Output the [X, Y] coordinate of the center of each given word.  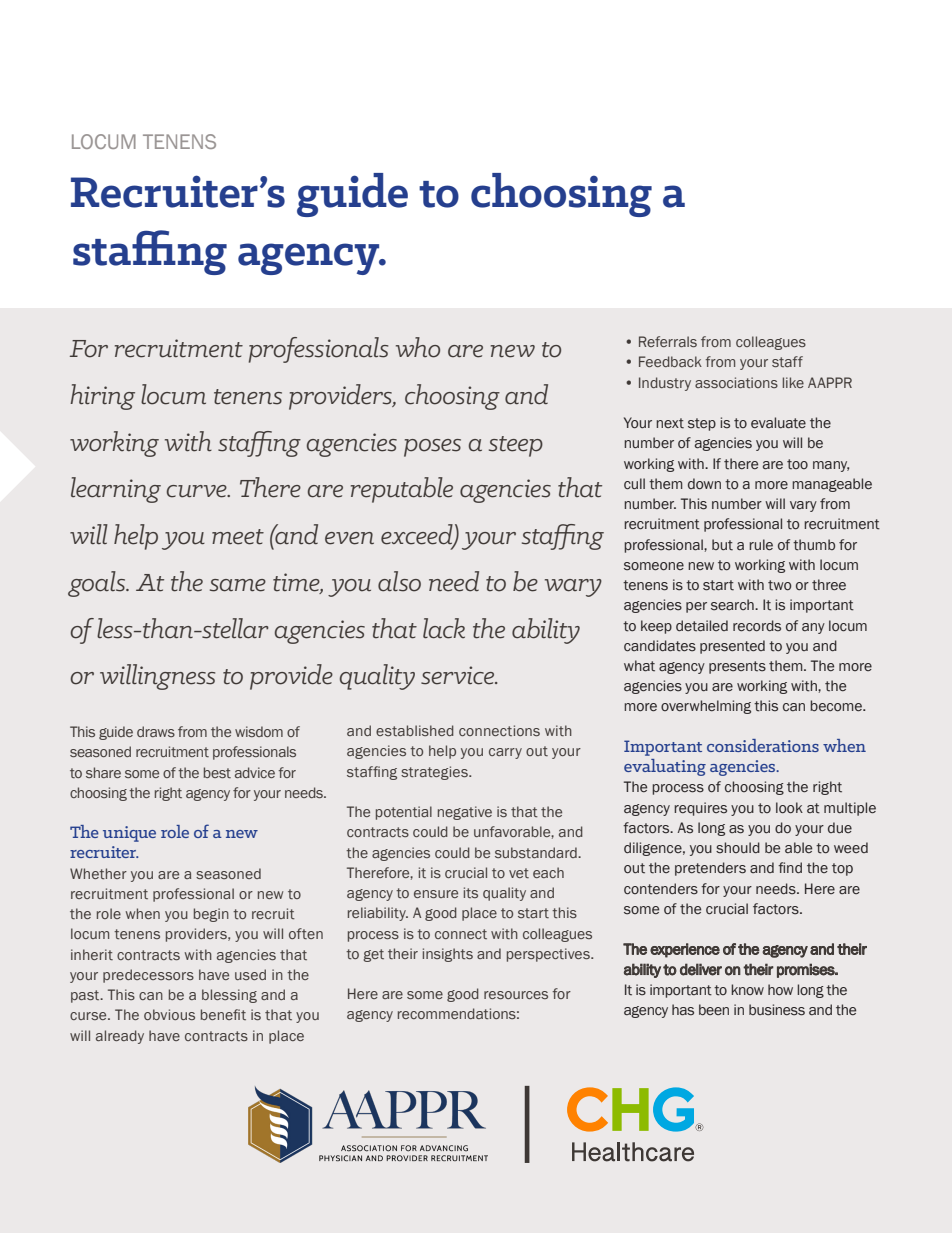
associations [736, 383]
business [777, 1010]
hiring [102, 397]
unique [129, 834]
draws [156, 731]
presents [737, 667]
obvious [169, 1014]
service [459, 675]
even [349, 538]
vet [519, 873]
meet [238, 537]
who [418, 347]
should [738, 848]
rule [761, 544]
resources [516, 995]
